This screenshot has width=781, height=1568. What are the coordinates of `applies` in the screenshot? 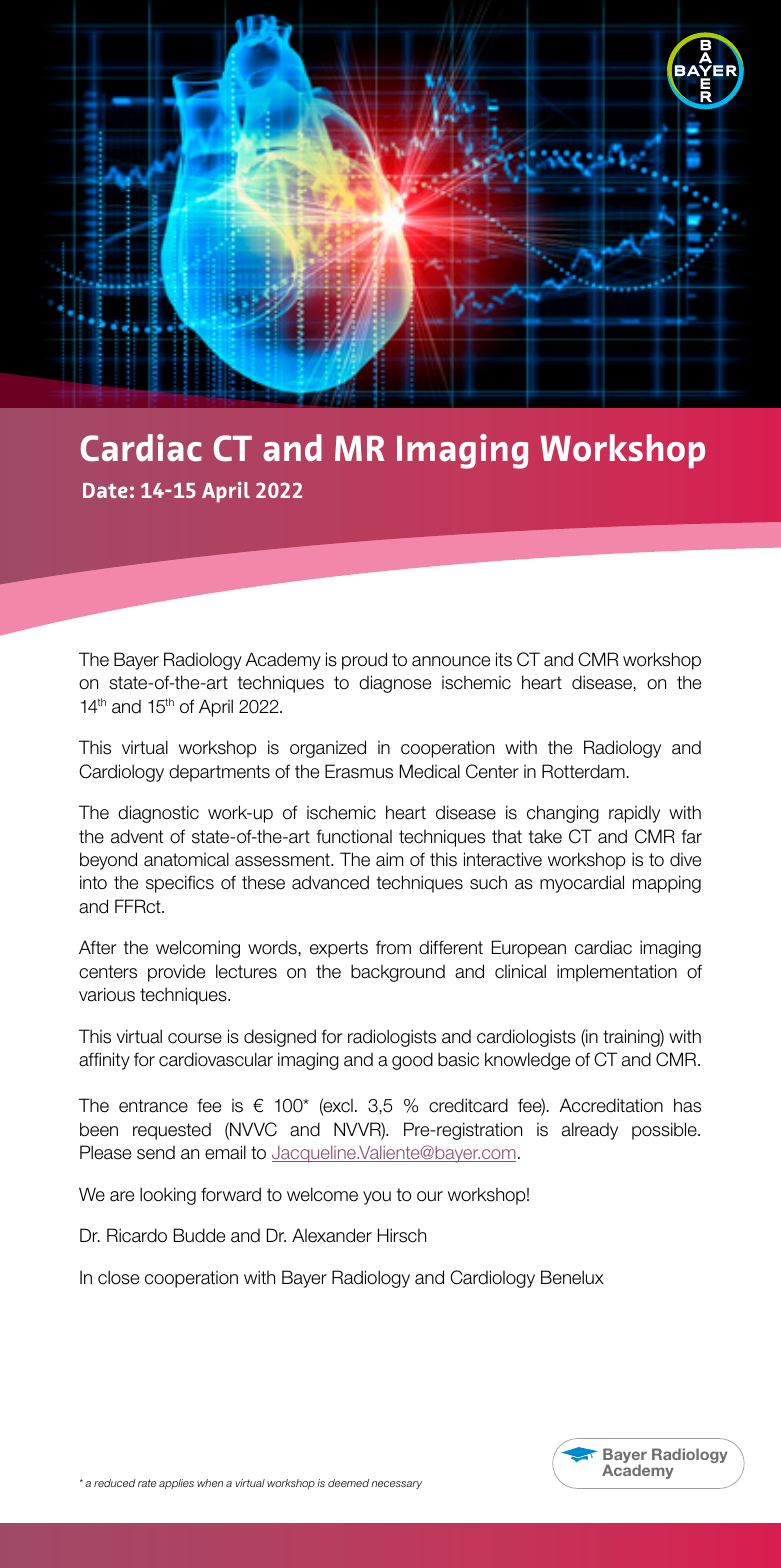 It's located at (176, 1484).
